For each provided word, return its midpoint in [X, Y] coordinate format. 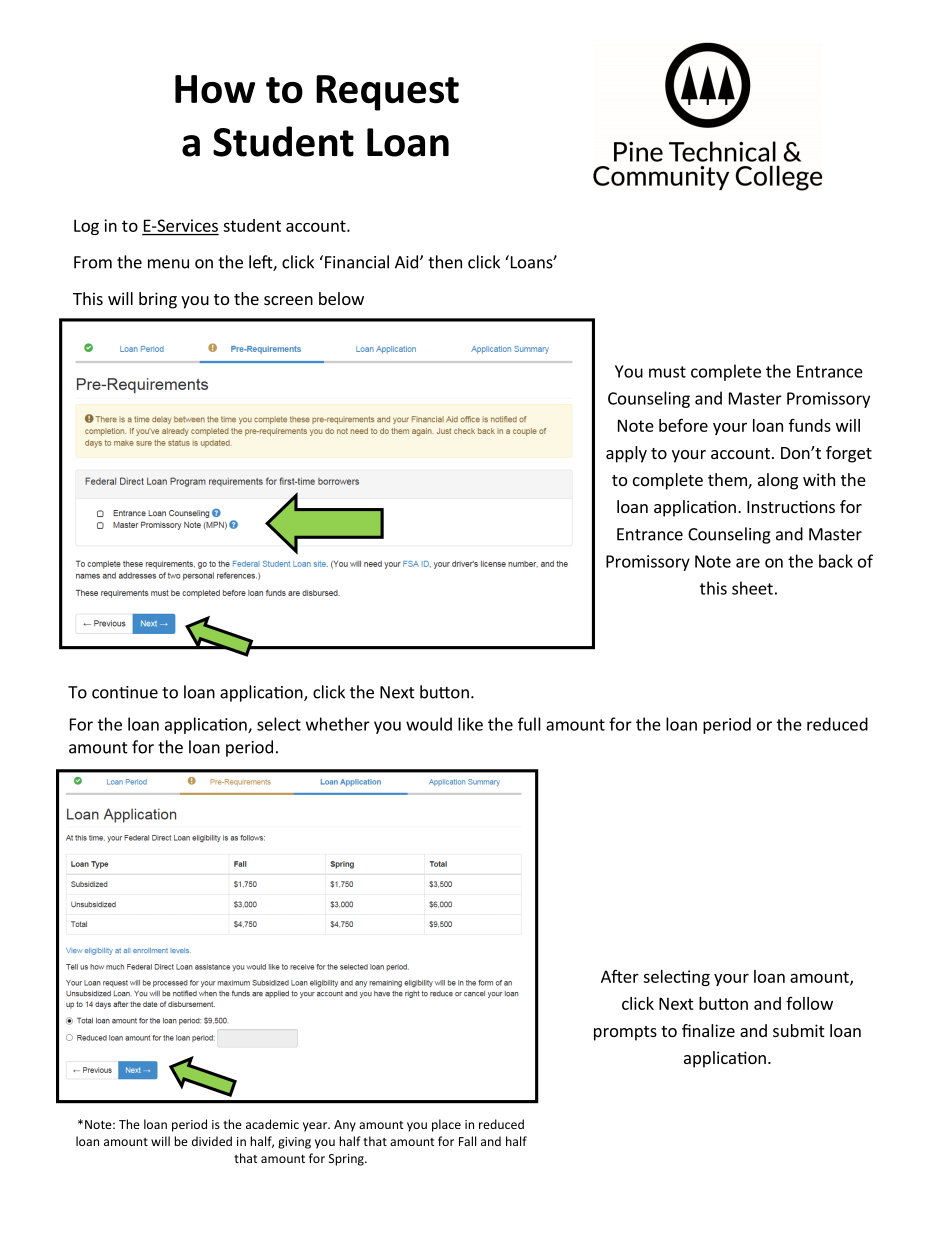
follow [809, 1003]
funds [810, 425]
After [620, 976]
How [215, 89]
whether [338, 724]
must [667, 372]
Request [387, 93]
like [470, 724]
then [445, 262]
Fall [467, 1141]
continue [125, 692]
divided [212, 1141]
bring [158, 300]
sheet [752, 588]
